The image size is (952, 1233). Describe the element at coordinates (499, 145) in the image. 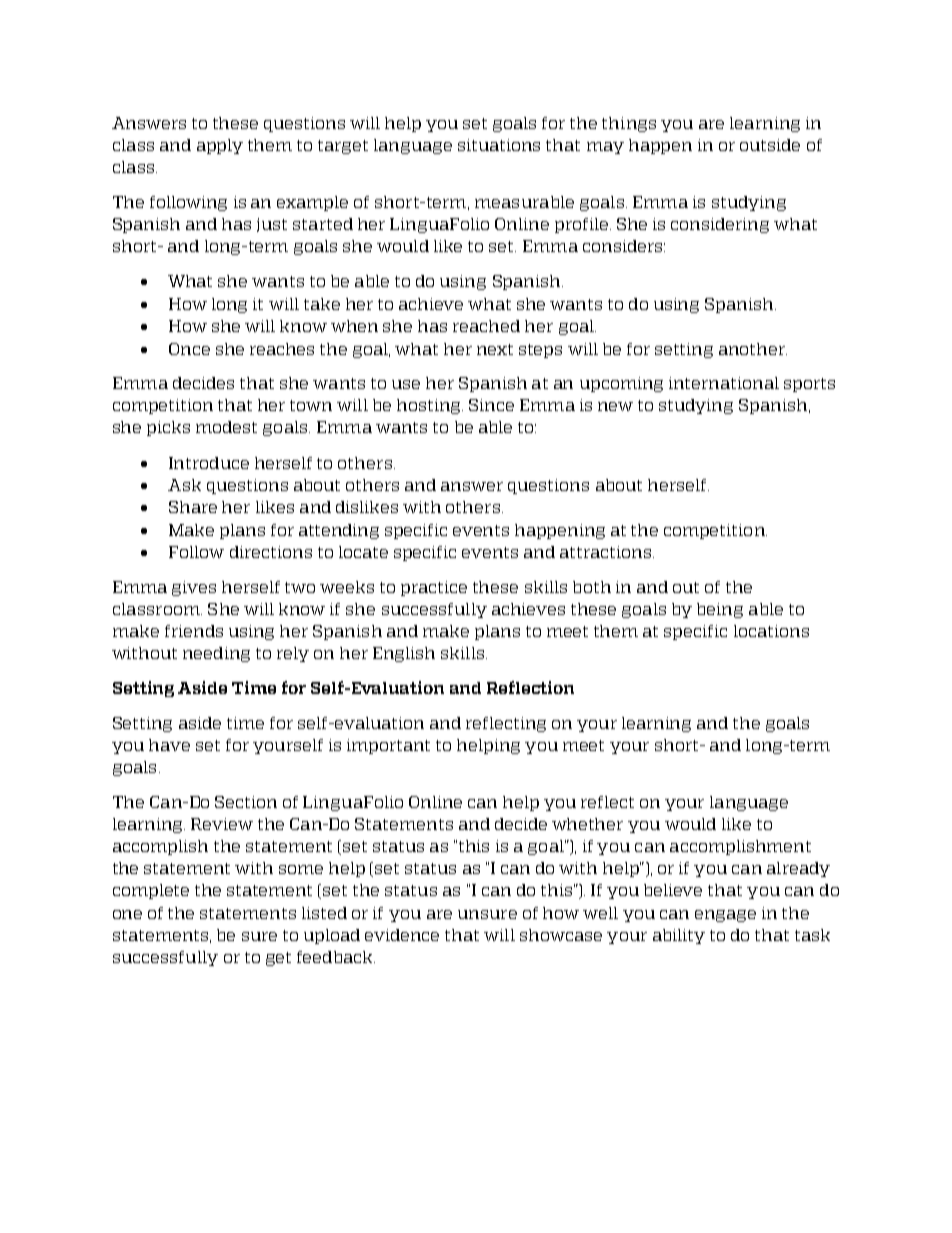

I see `situations` at that location.
